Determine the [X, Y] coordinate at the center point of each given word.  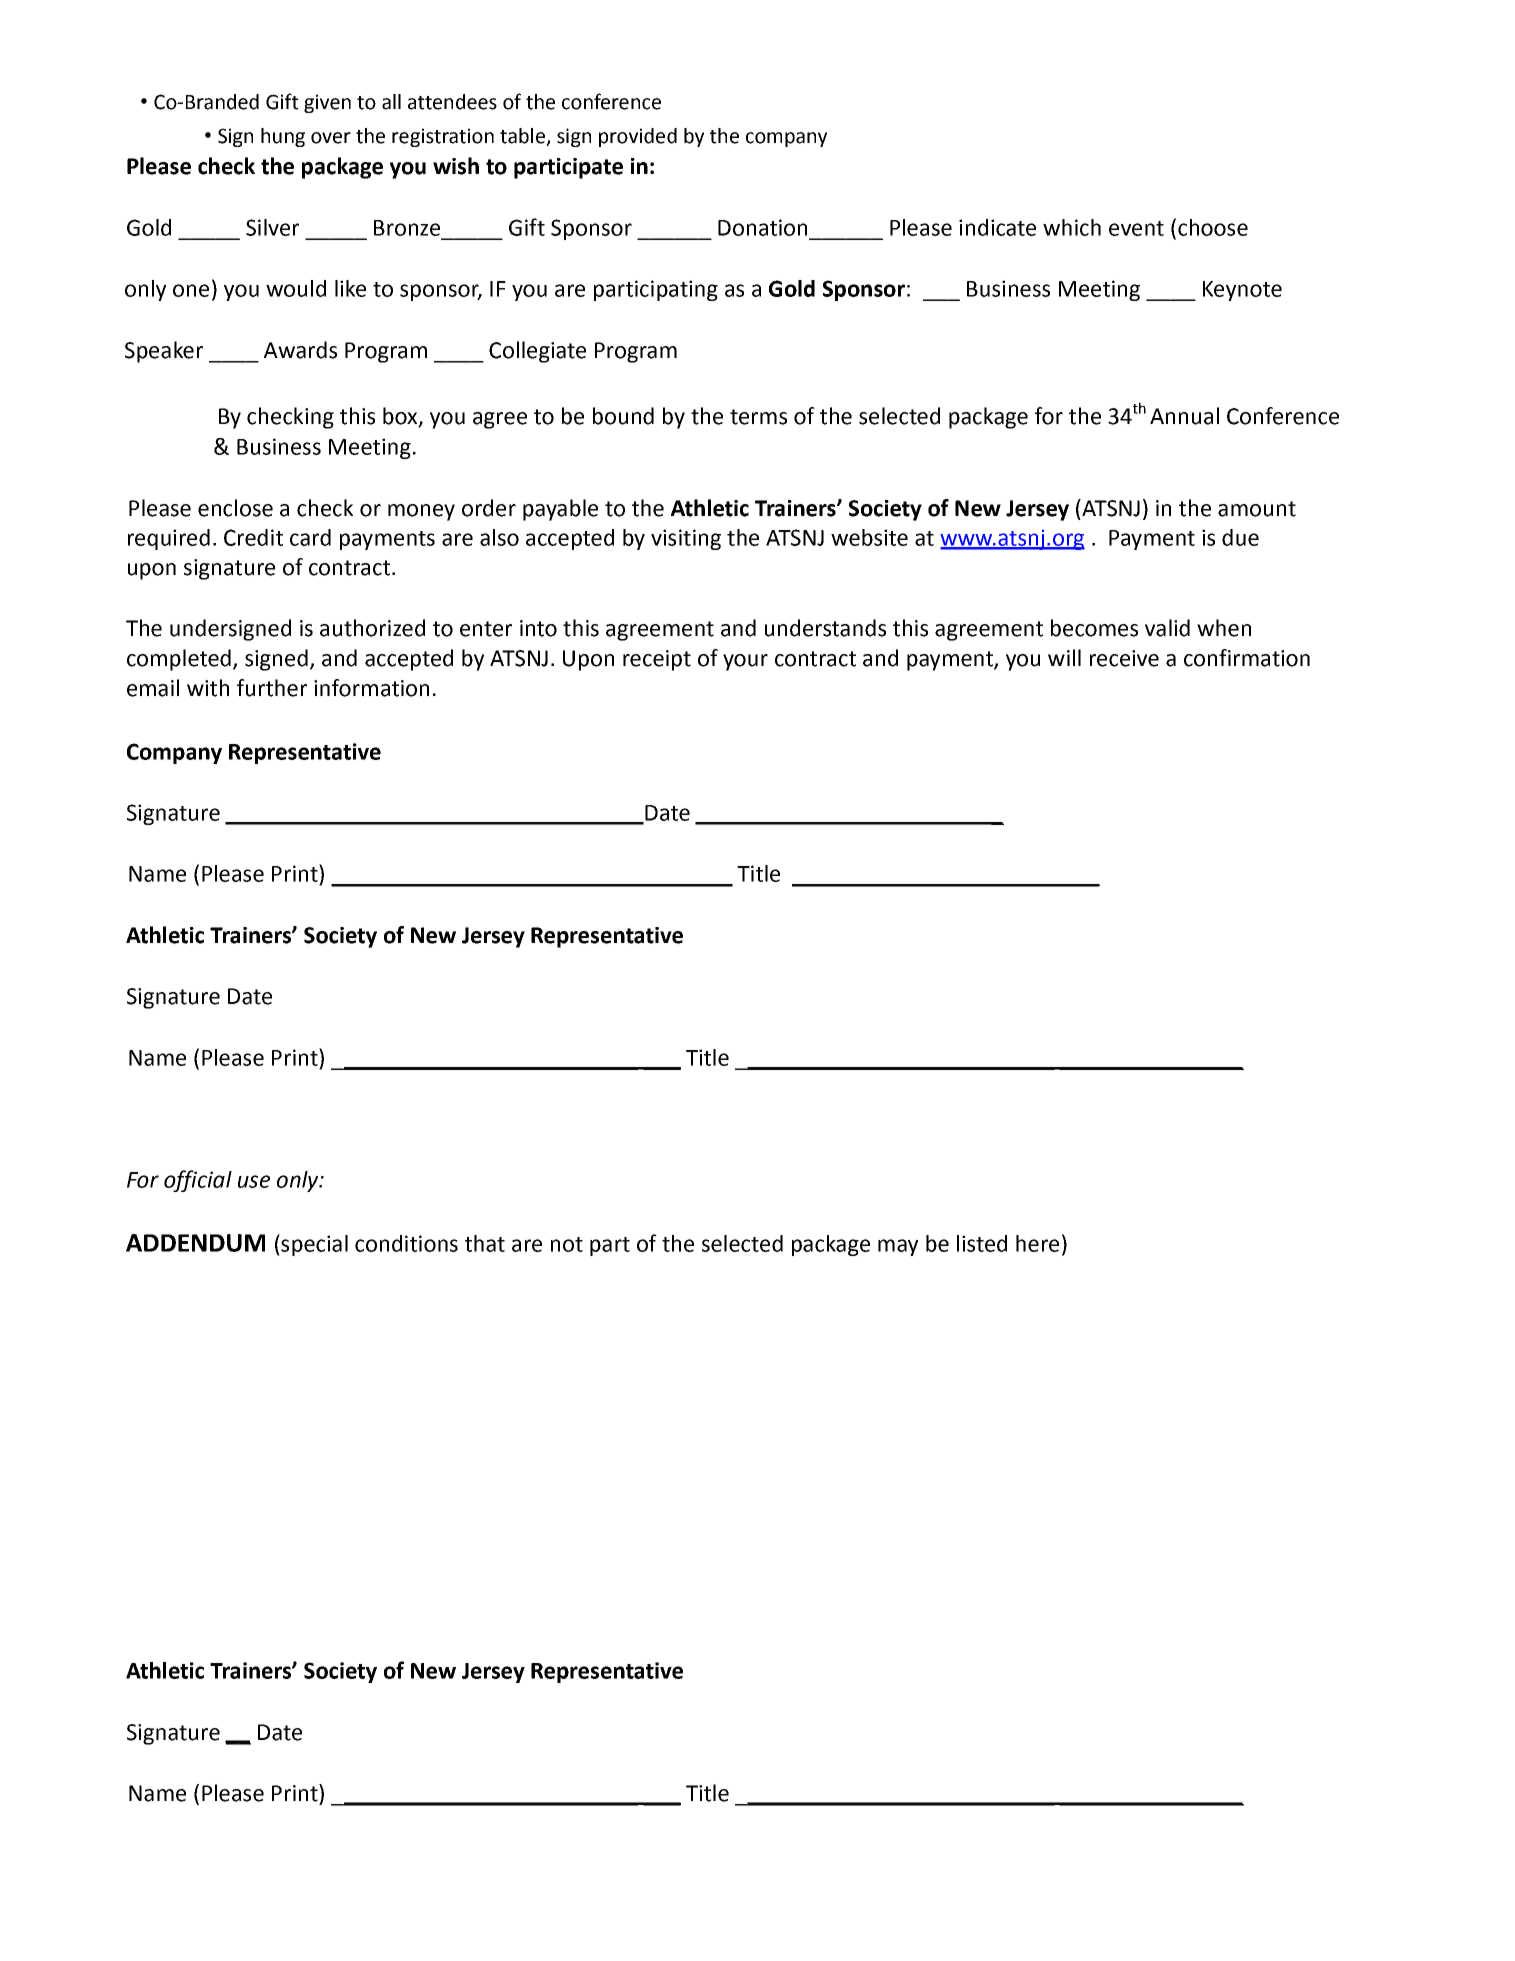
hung [283, 137]
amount [1257, 509]
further [272, 688]
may [898, 1247]
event [1136, 228]
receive [1124, 658]
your [745, 662]
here [1037, 1243]
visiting [686, 539]
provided [638, 137]
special [313, 1245]
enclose [235, 508]
